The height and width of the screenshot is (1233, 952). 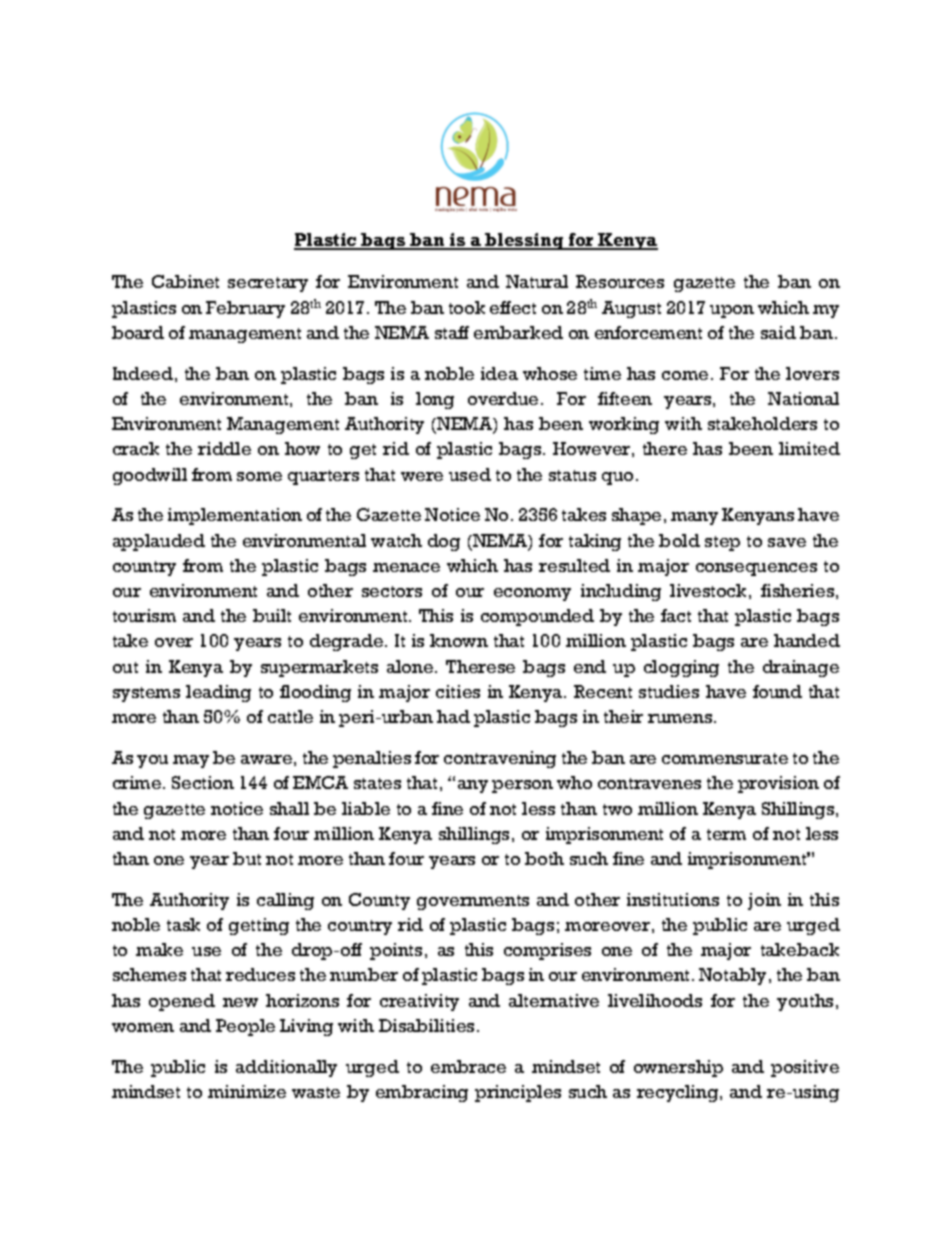 What do you see at coordinates (764, 901) in the screenshot?
I see `join` at bounding box center [764, 901].
